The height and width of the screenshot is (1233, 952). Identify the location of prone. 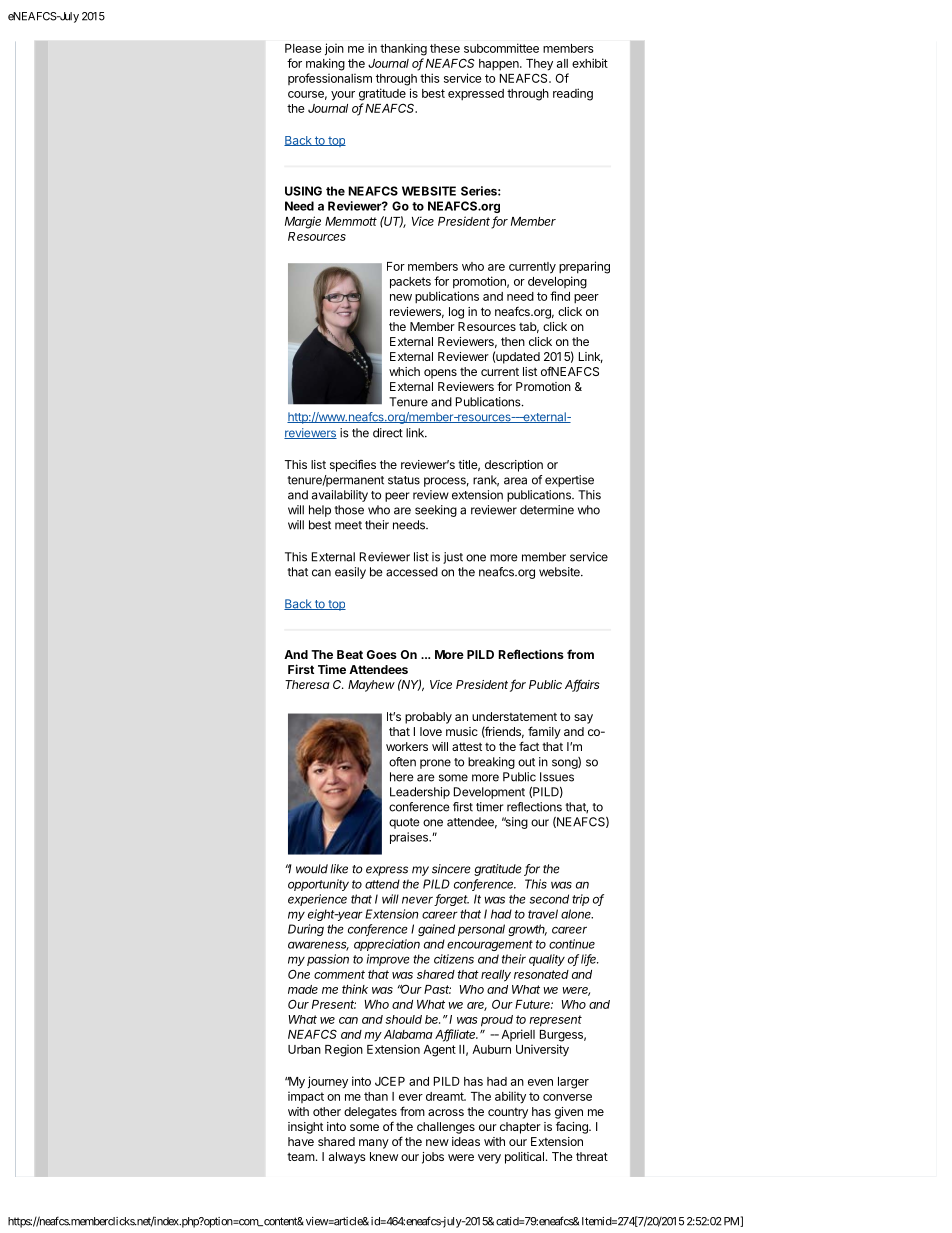
(435, 764).
